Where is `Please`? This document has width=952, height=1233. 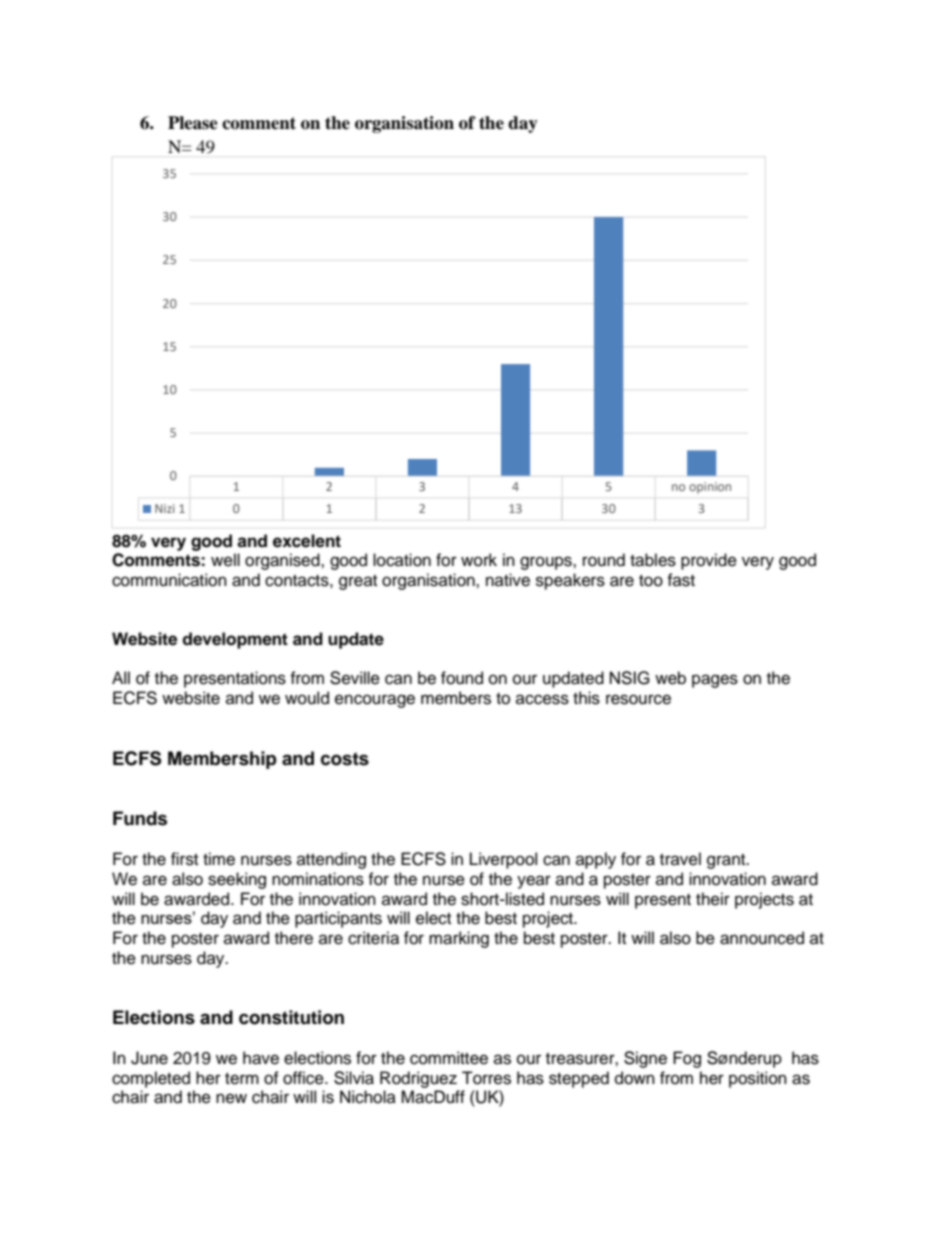
Please is located at coordinates (193, 123).
